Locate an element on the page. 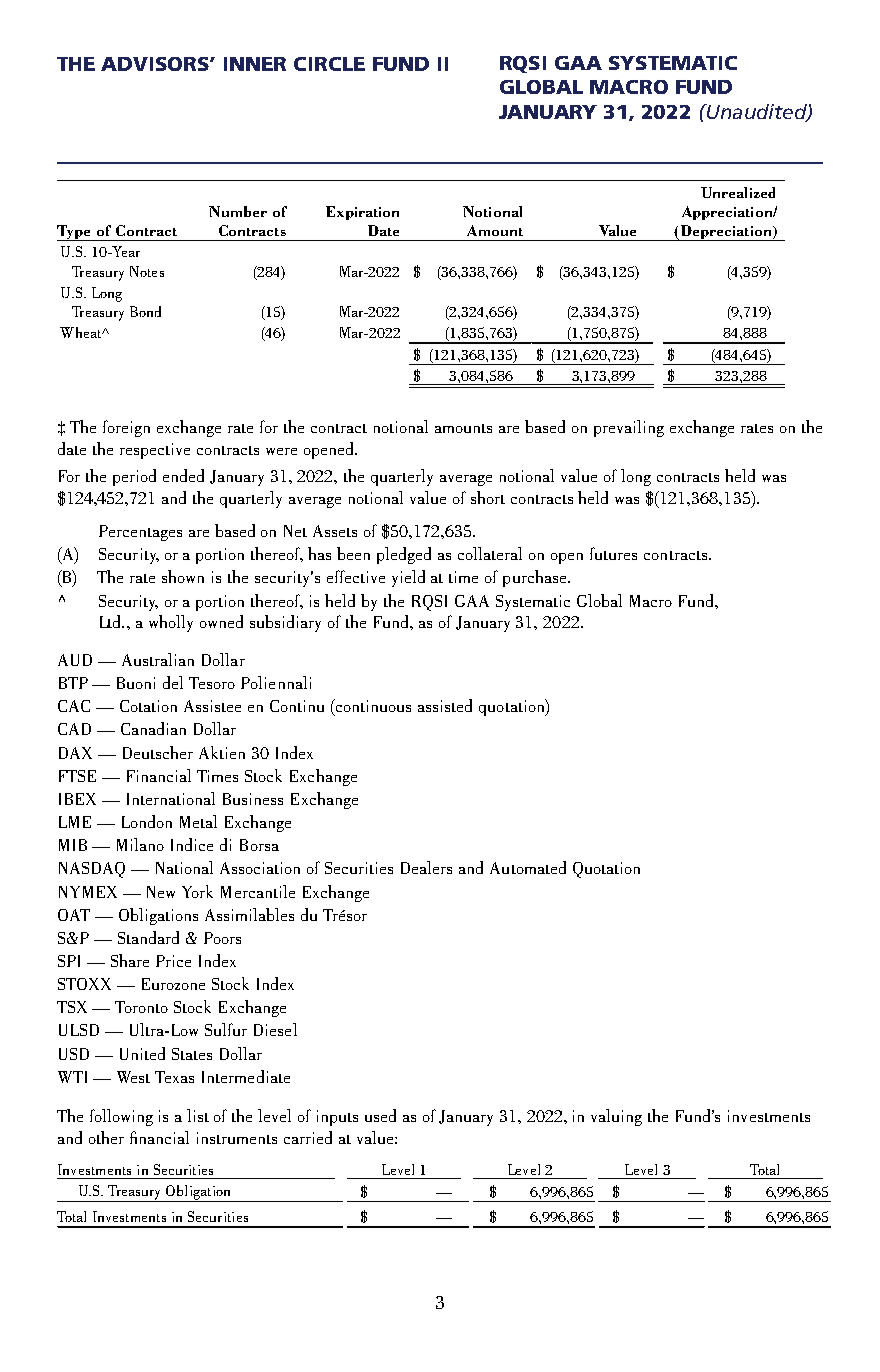  Unrealized is located at coordinates (738, 192).
